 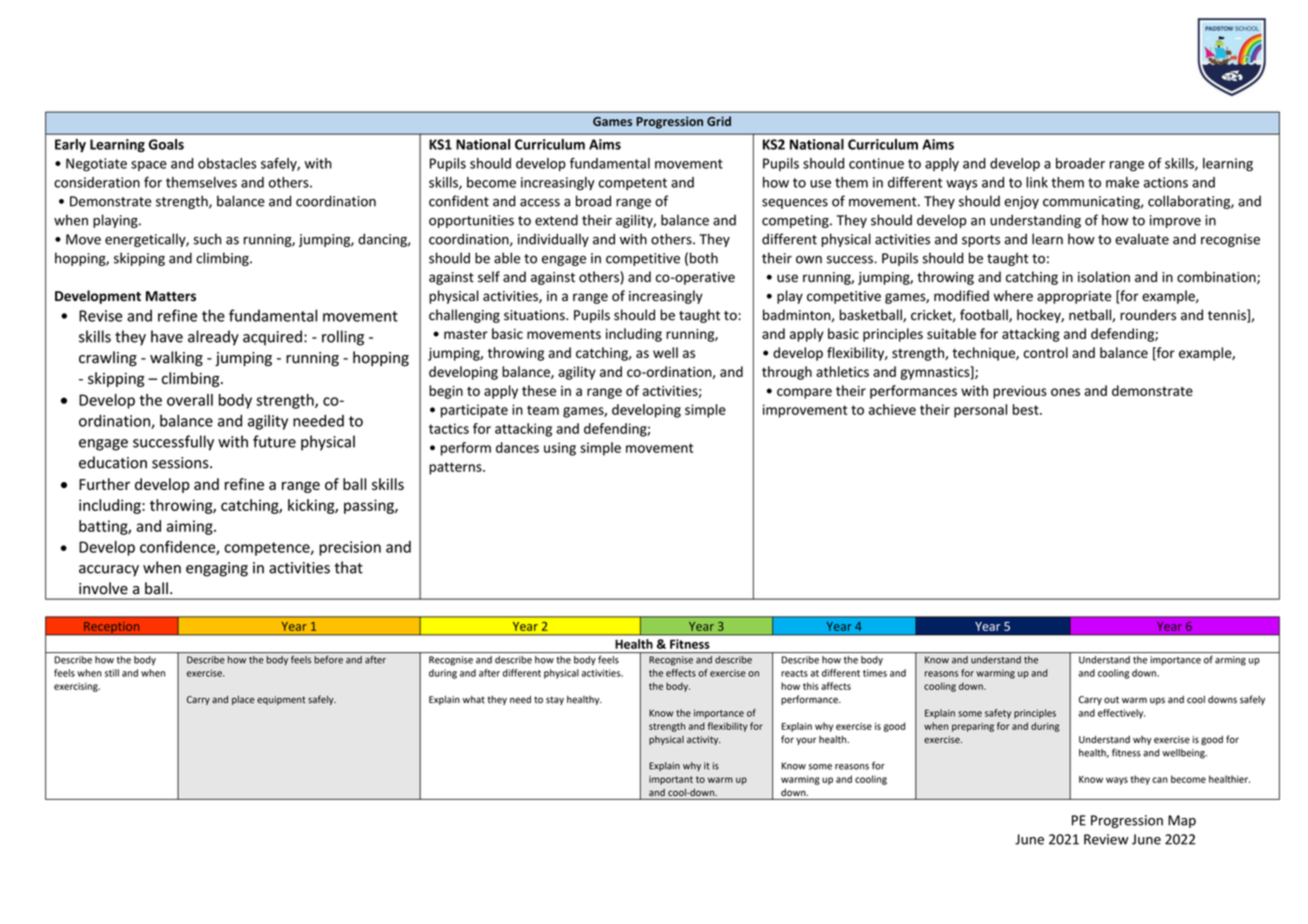 I want to click on best, so click(x=1027, y=409).
